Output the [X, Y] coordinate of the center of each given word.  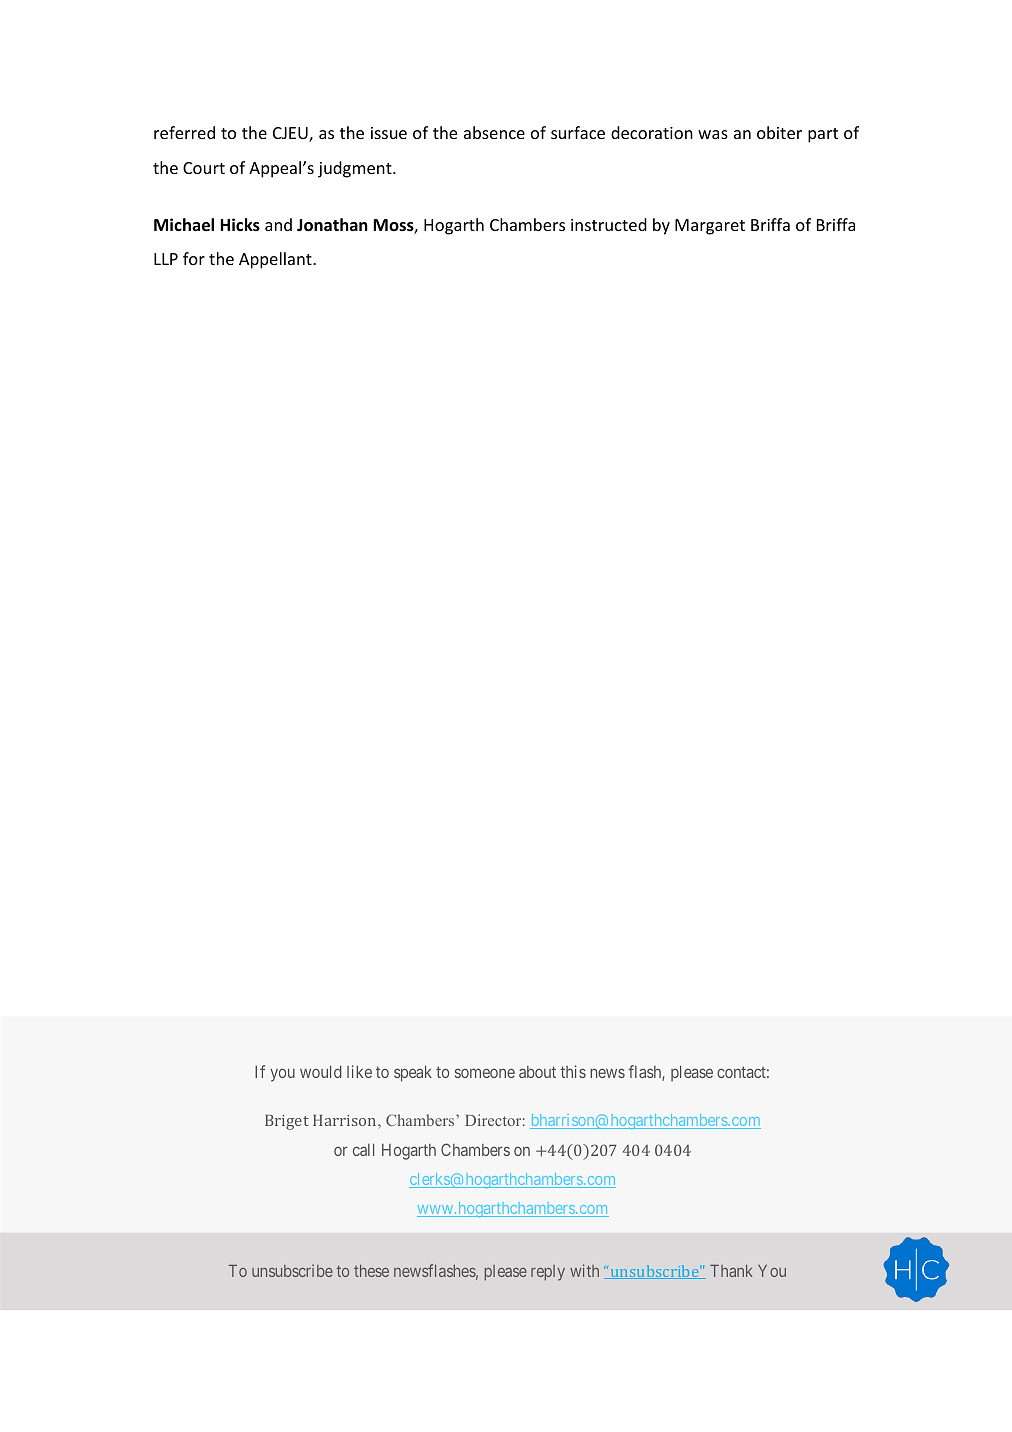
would [320, 1071]
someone [485, 1073]
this [573, 1071]
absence [494, 132]
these [371, 1271]
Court [204, 168]
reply [548, 1273]
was [713, 134]
